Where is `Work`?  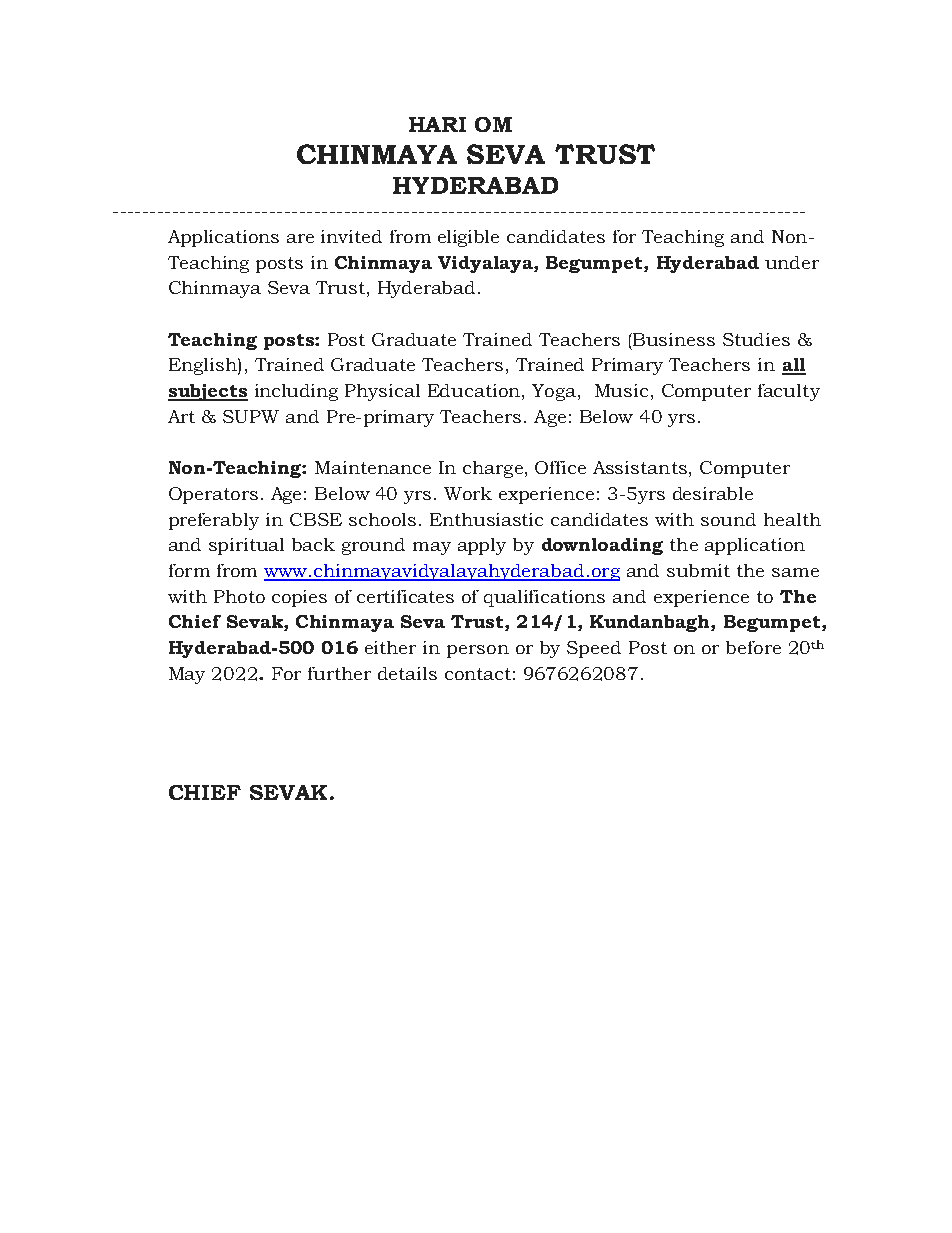 Work is located at coordinates (468, 493).
